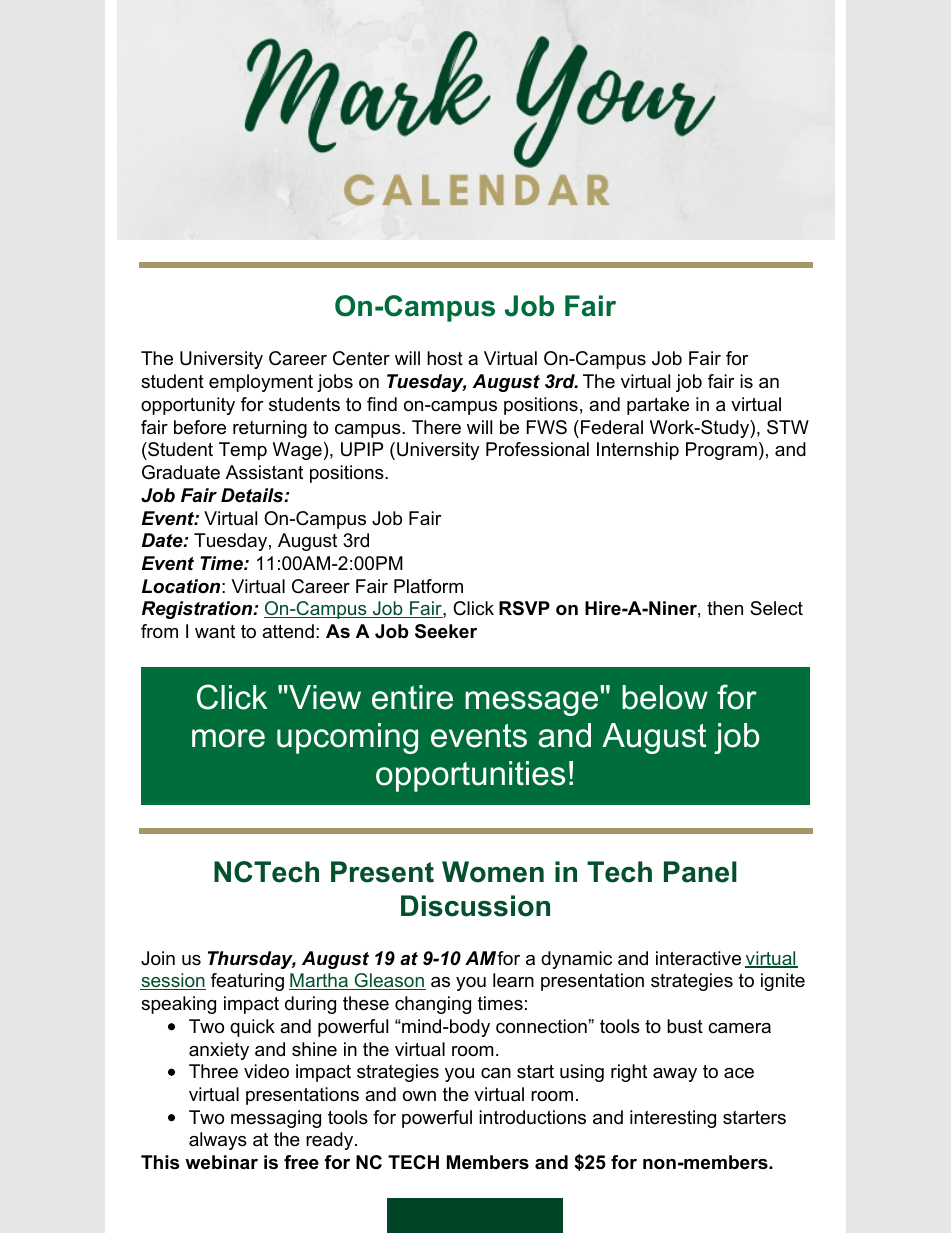  Describe the element at coordinates (218, 1141) in the screenshot. I see `always` at that location.
